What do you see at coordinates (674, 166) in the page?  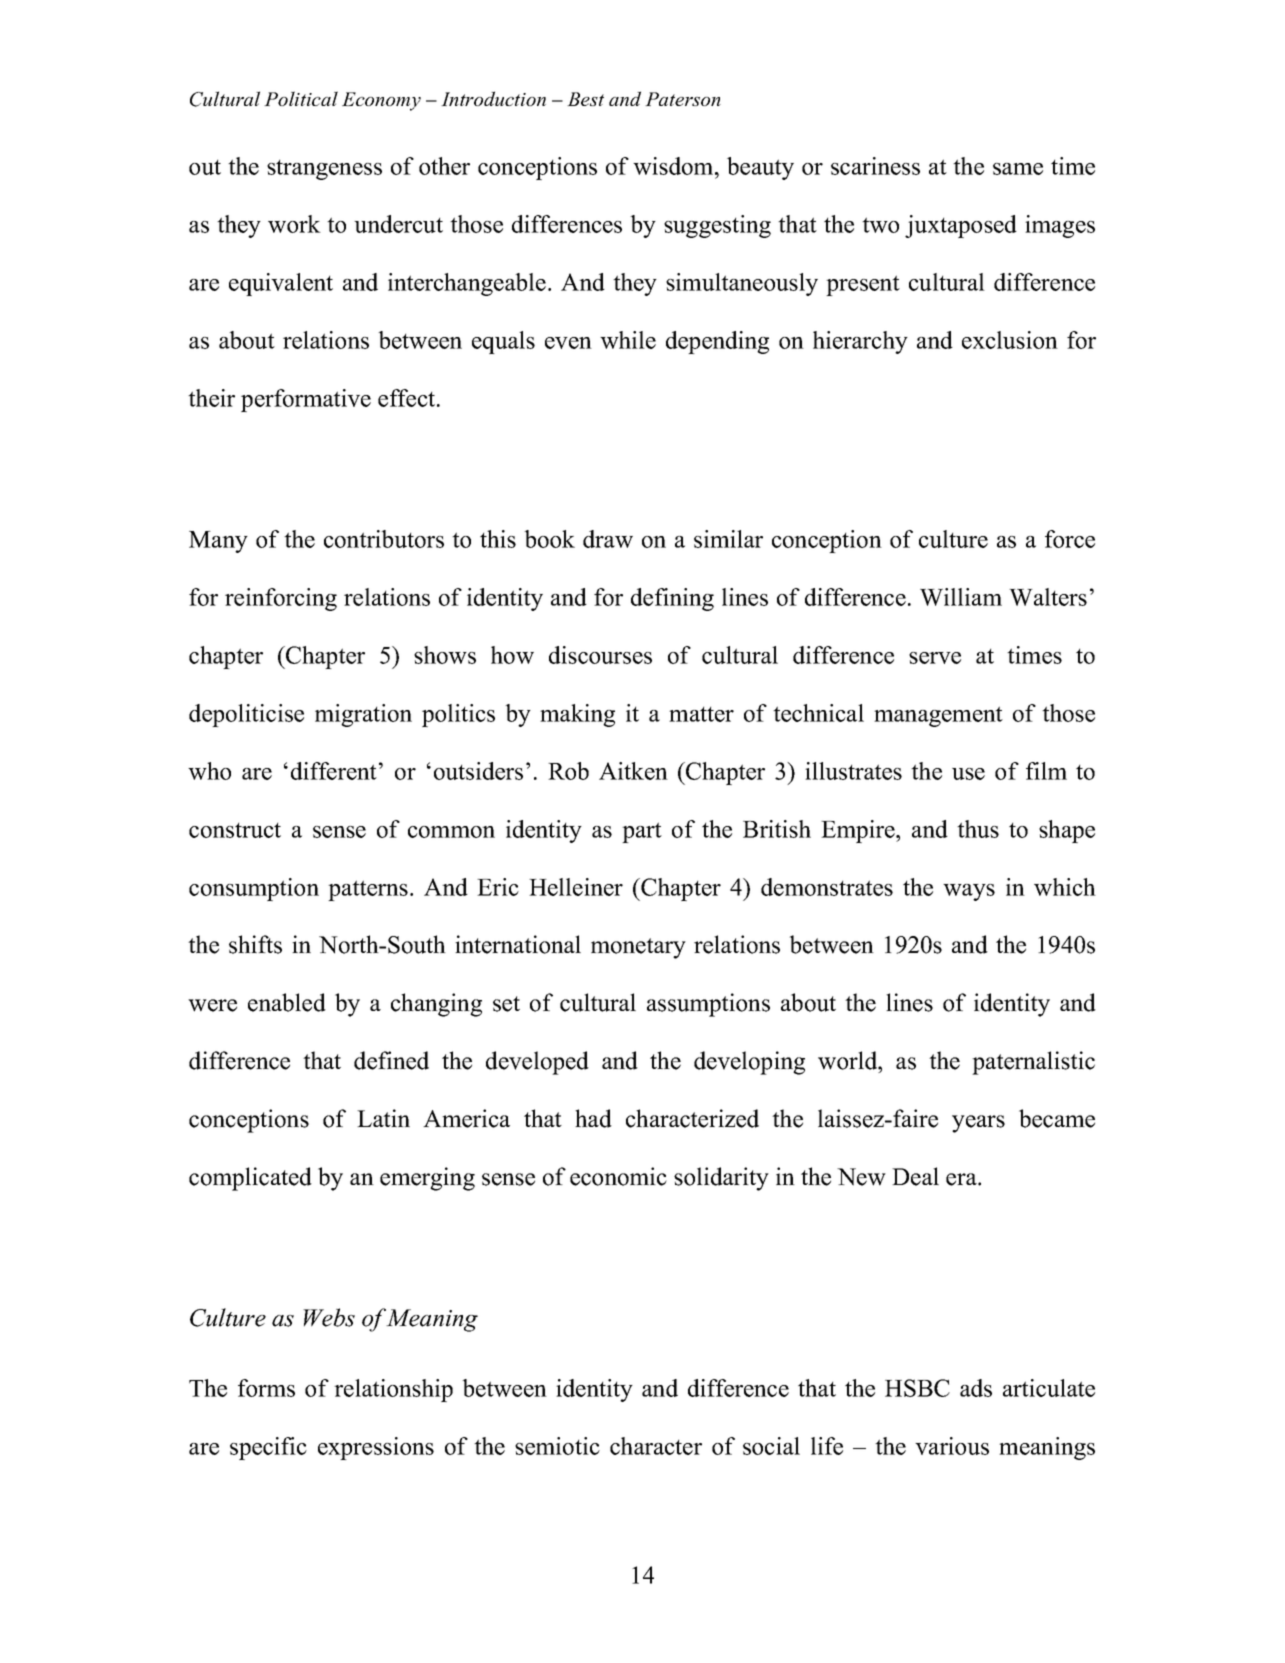 I see `wisdom` at bounding box center [674, 166].
